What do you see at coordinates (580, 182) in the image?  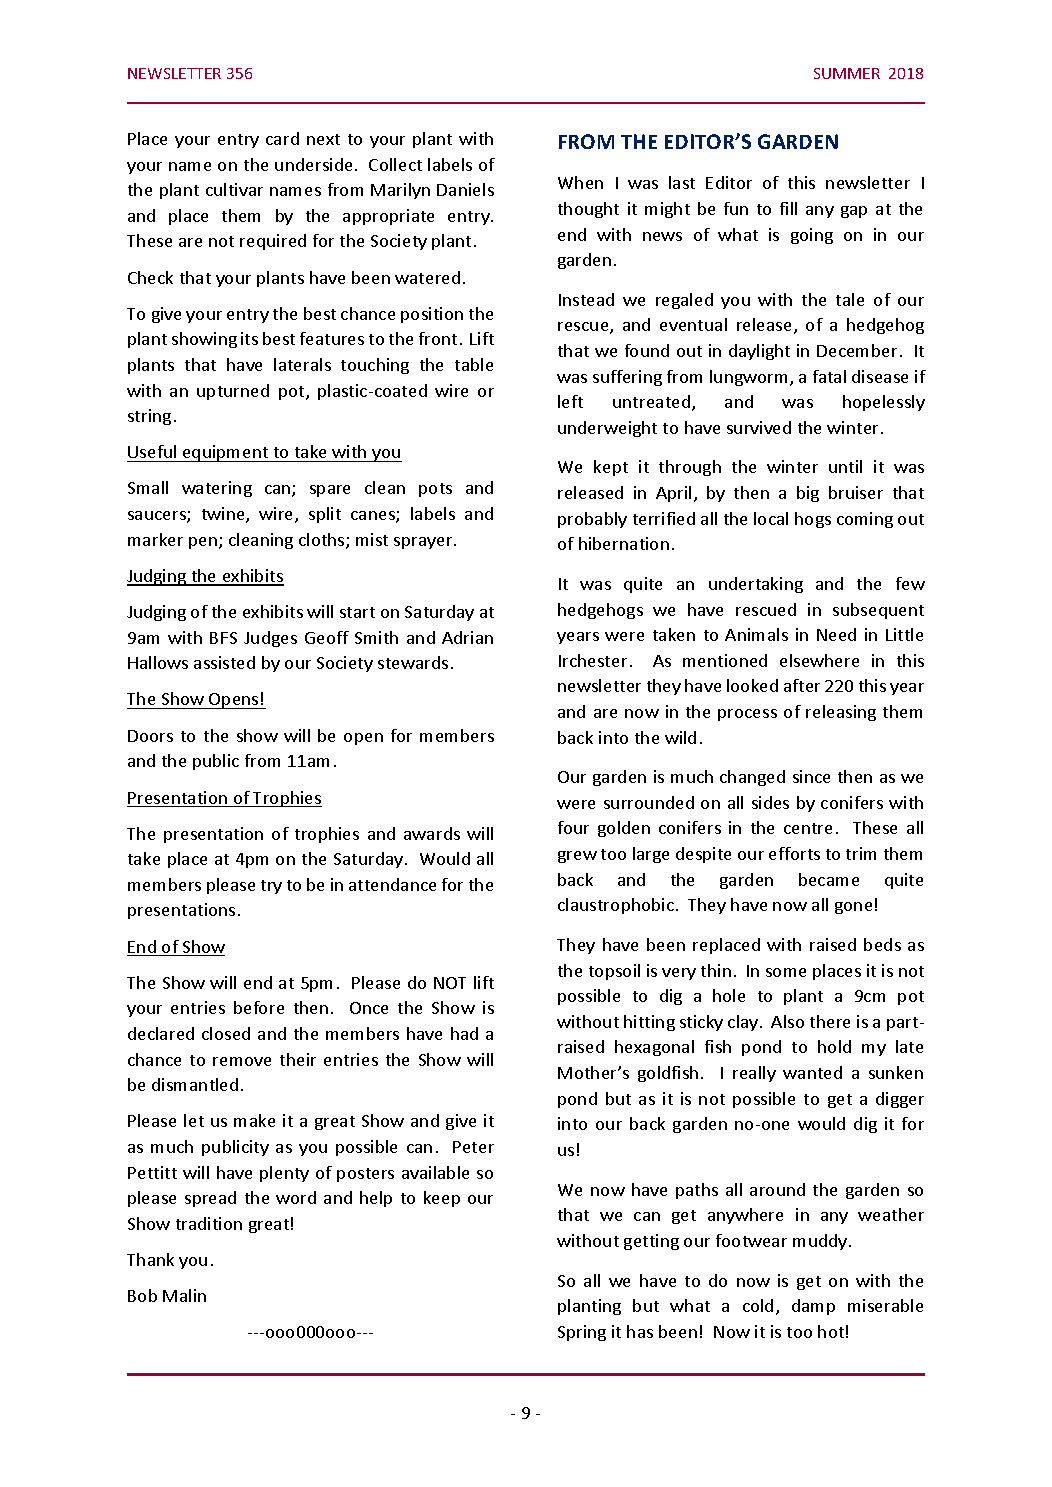 I see `When` at bounding box center [580, 182].
